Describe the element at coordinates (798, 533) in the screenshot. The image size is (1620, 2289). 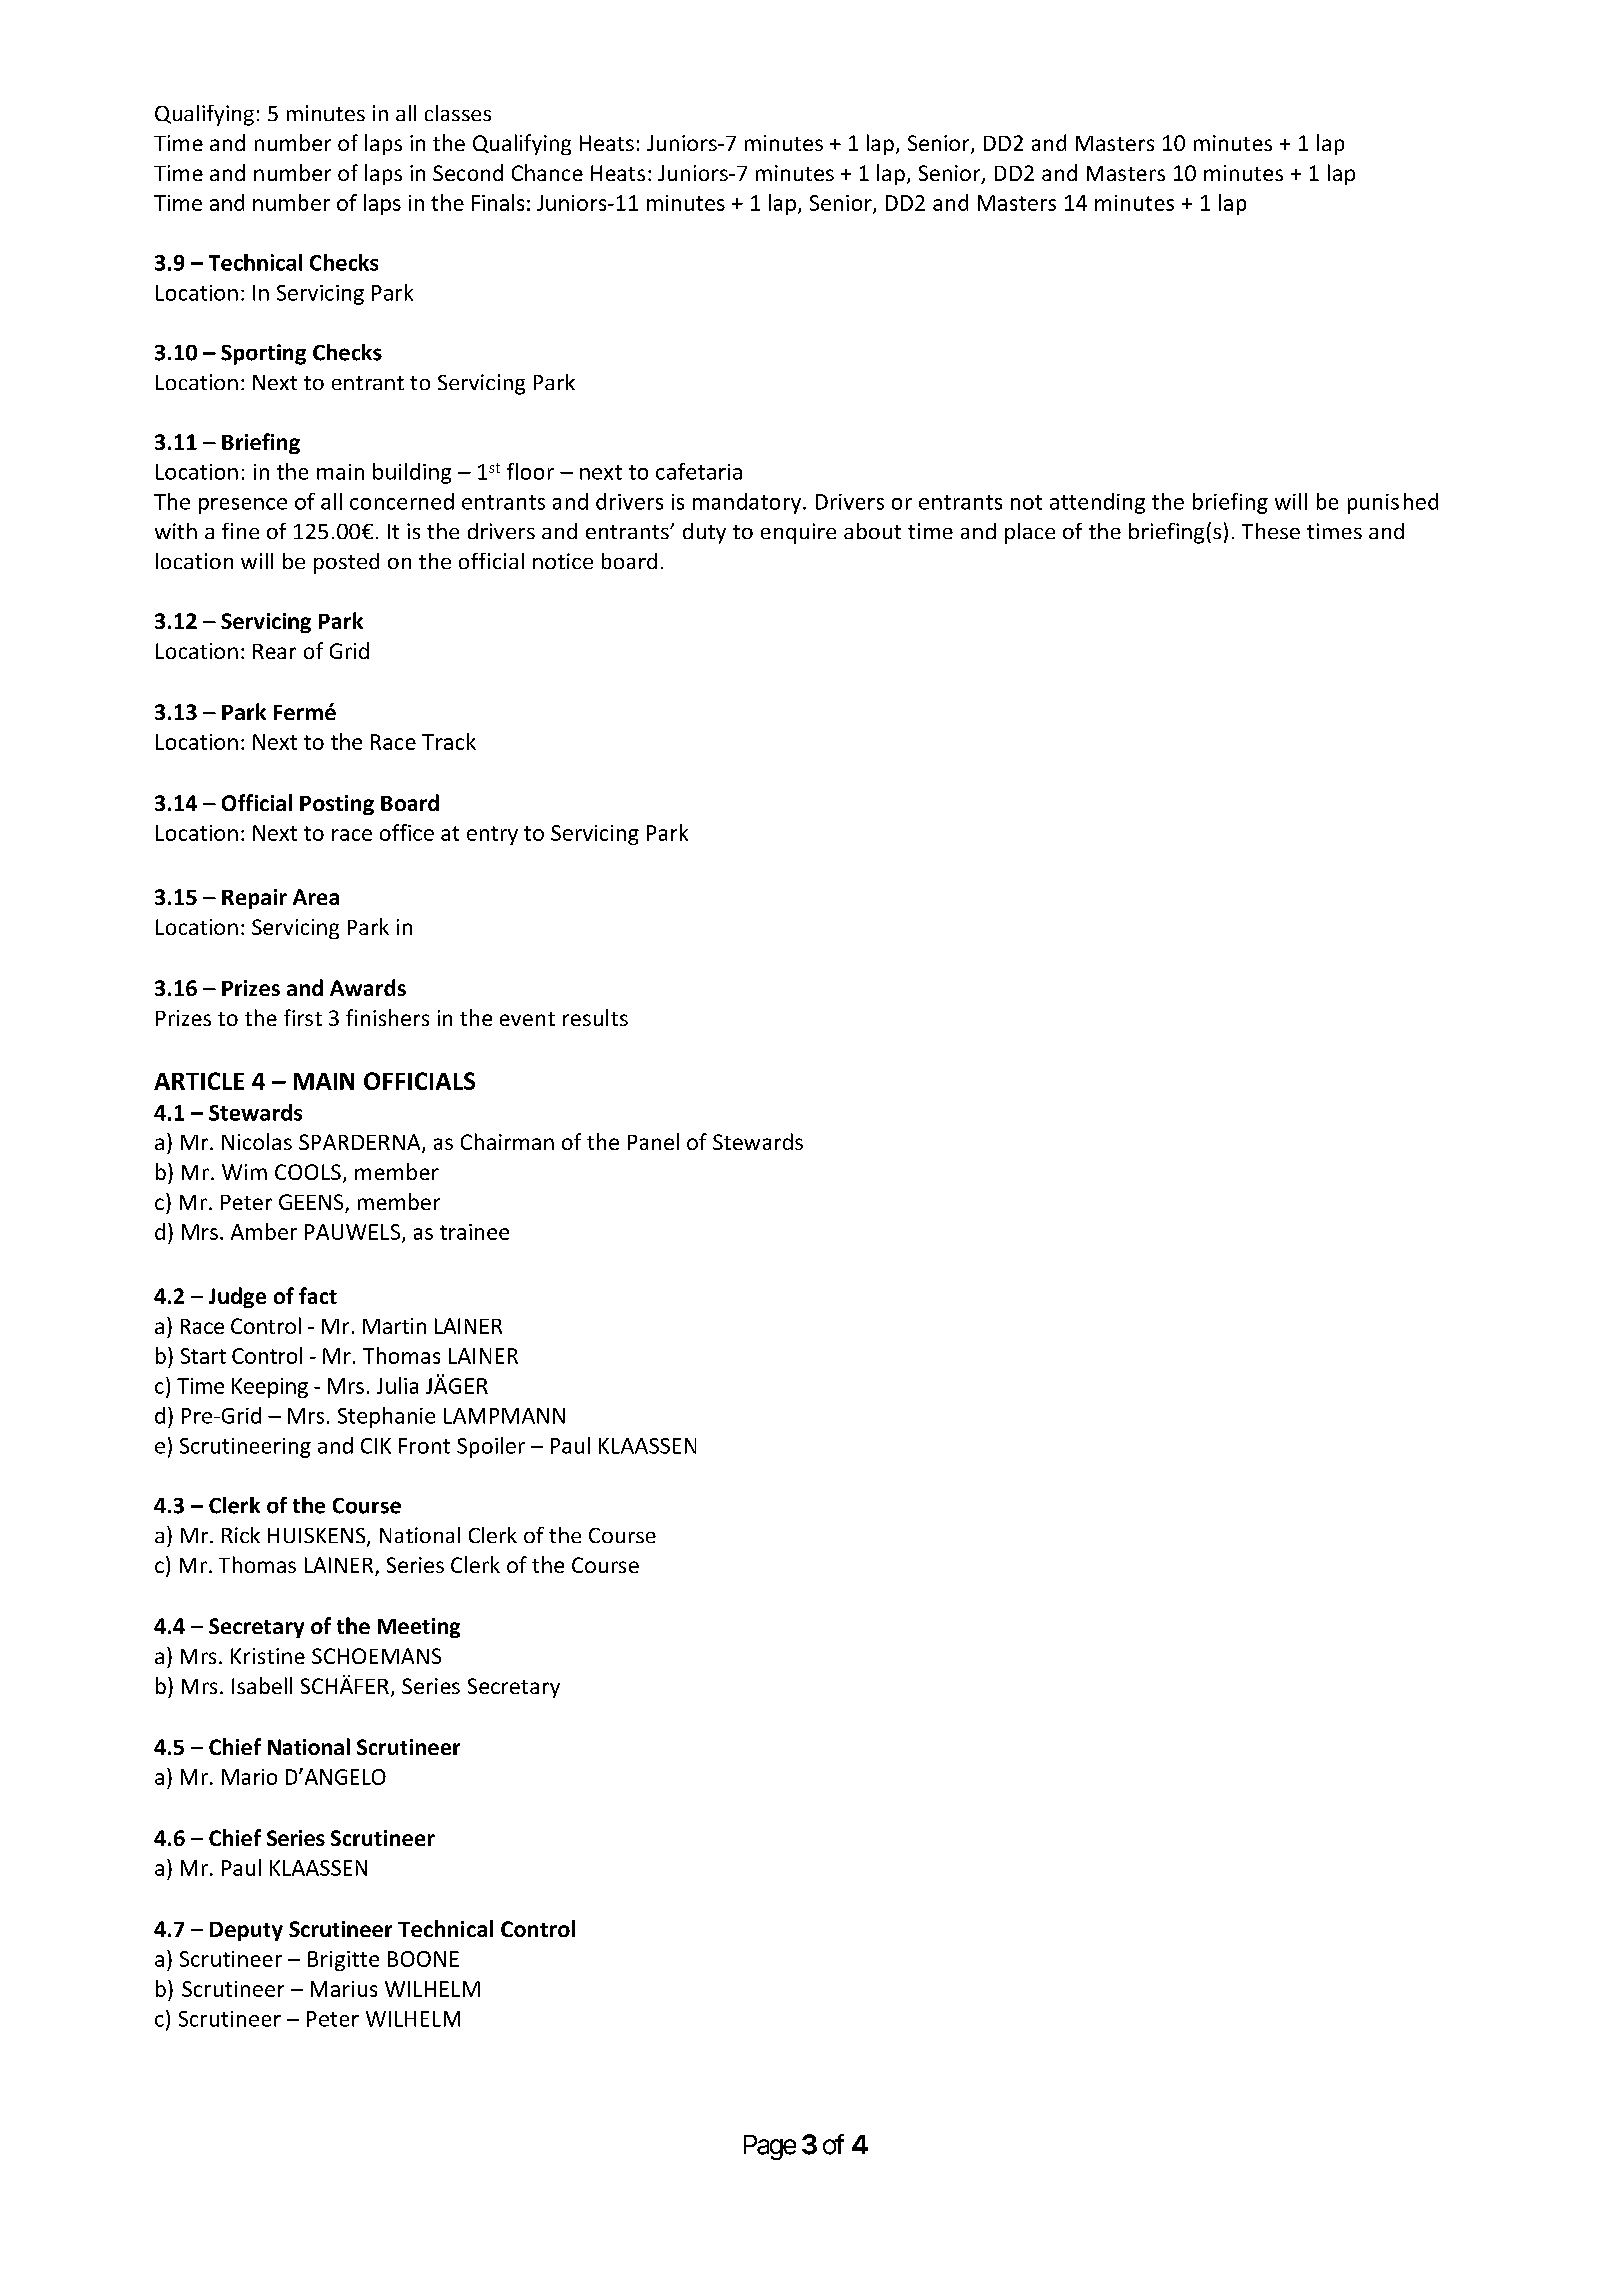
I see `enquire` at that location.
